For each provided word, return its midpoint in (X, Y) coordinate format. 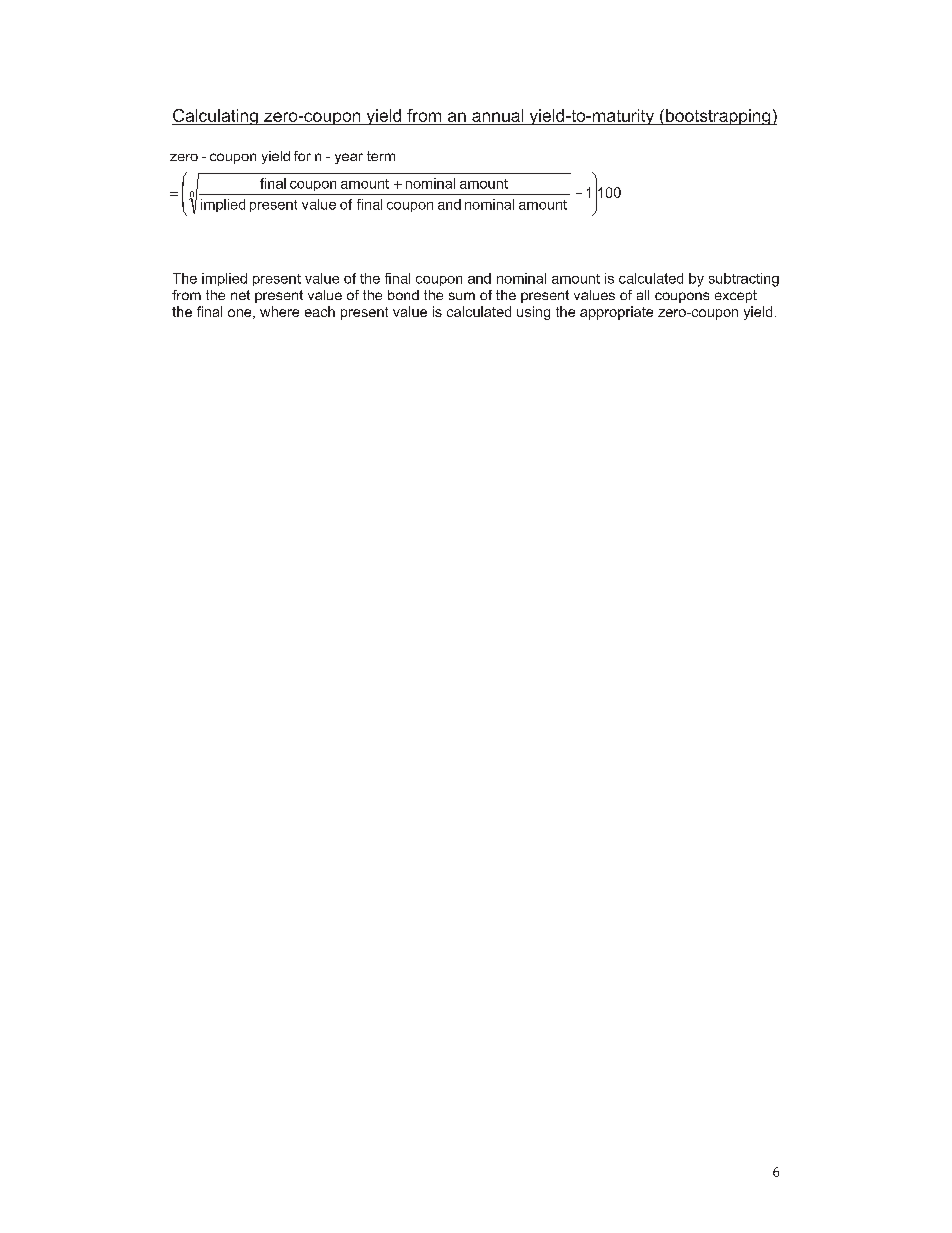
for (302, 156)
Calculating (216, 117)
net (240, 295)
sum (462, 296)
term (381, 156)
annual (497, 115)
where (279, 311)
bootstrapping (718, 117)
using (533, 313)
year (349, 158)
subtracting (744, 280)
